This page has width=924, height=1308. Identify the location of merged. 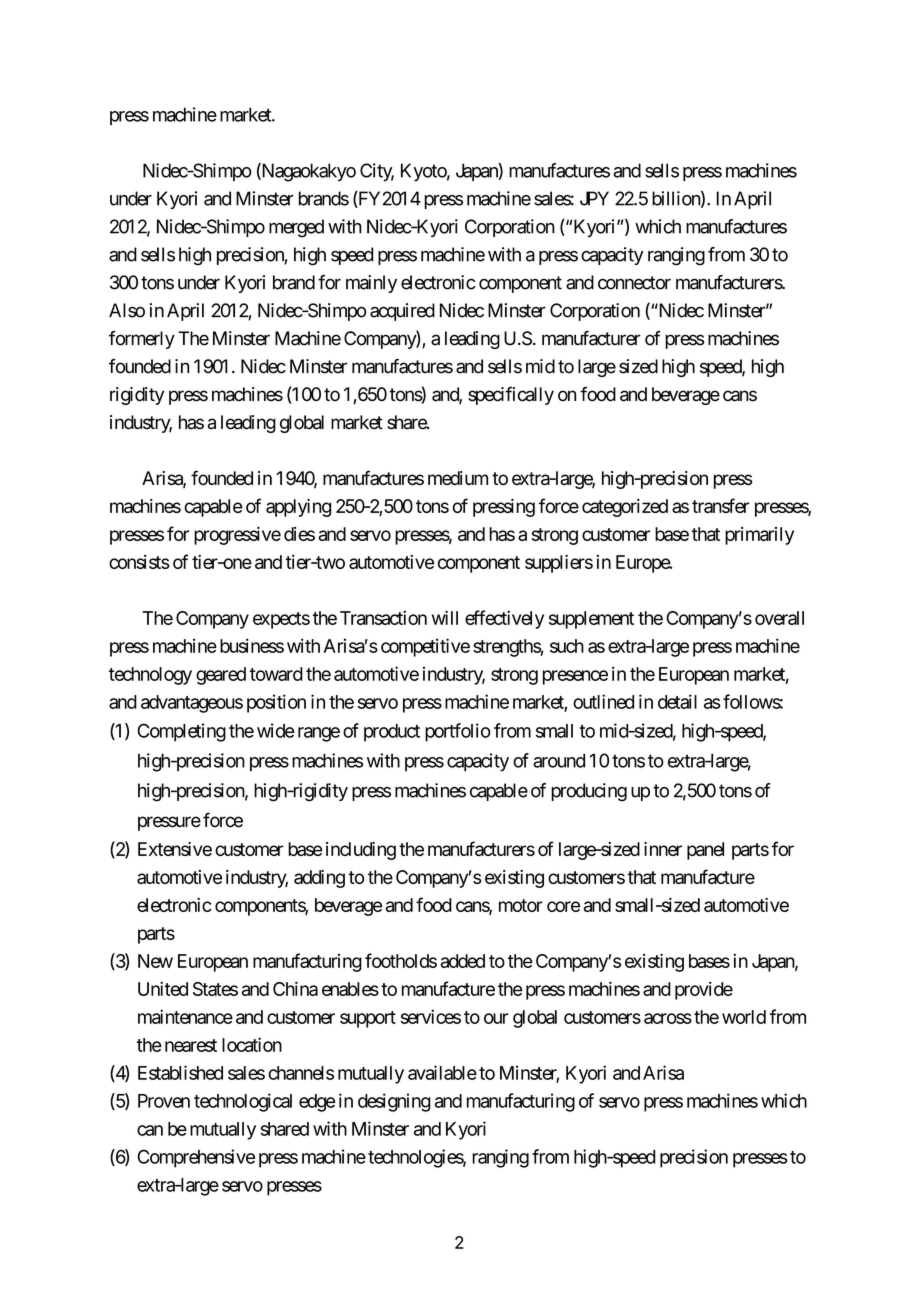
(296, 228).
